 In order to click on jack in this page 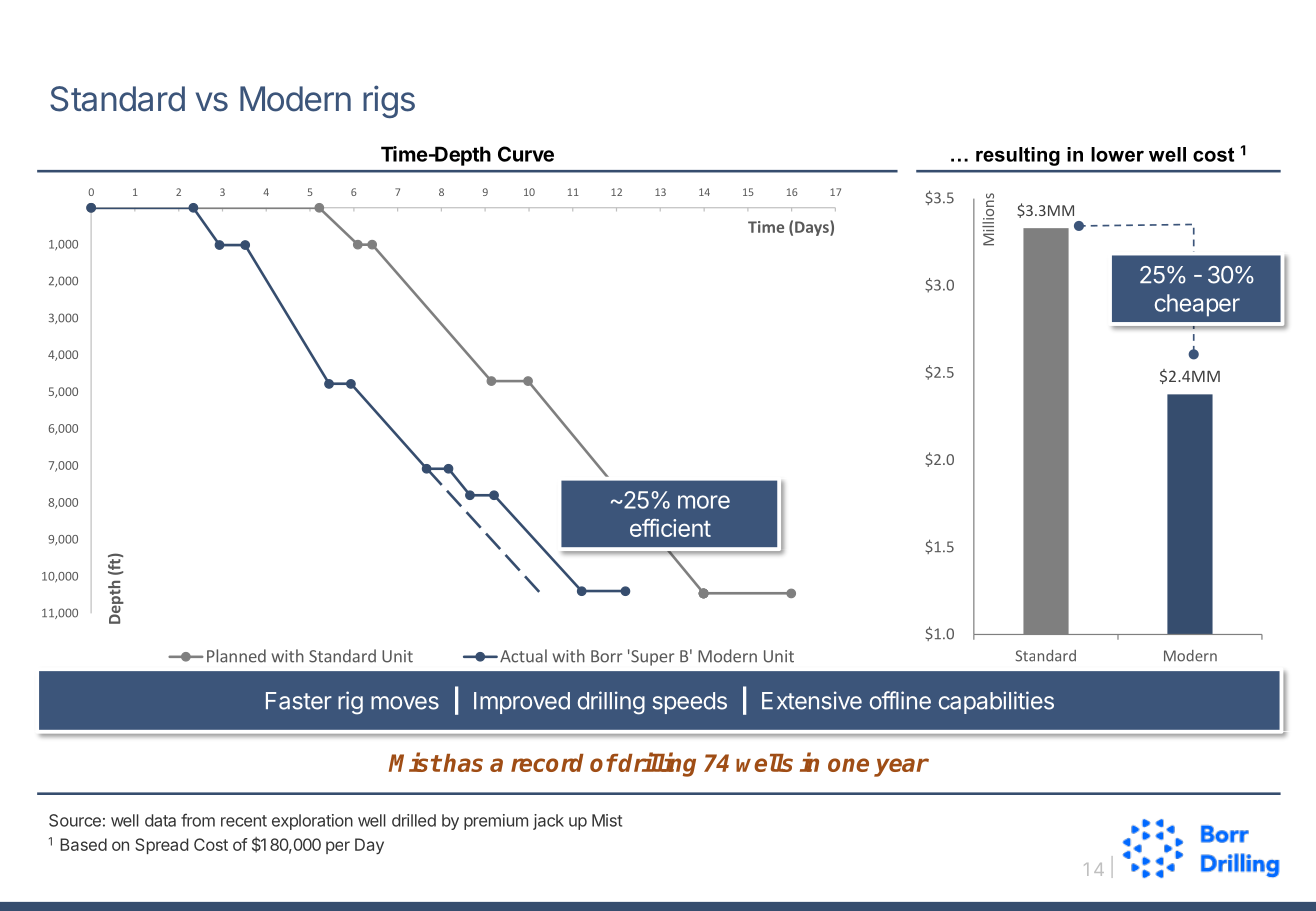, I will do `click(548, 822)`.
